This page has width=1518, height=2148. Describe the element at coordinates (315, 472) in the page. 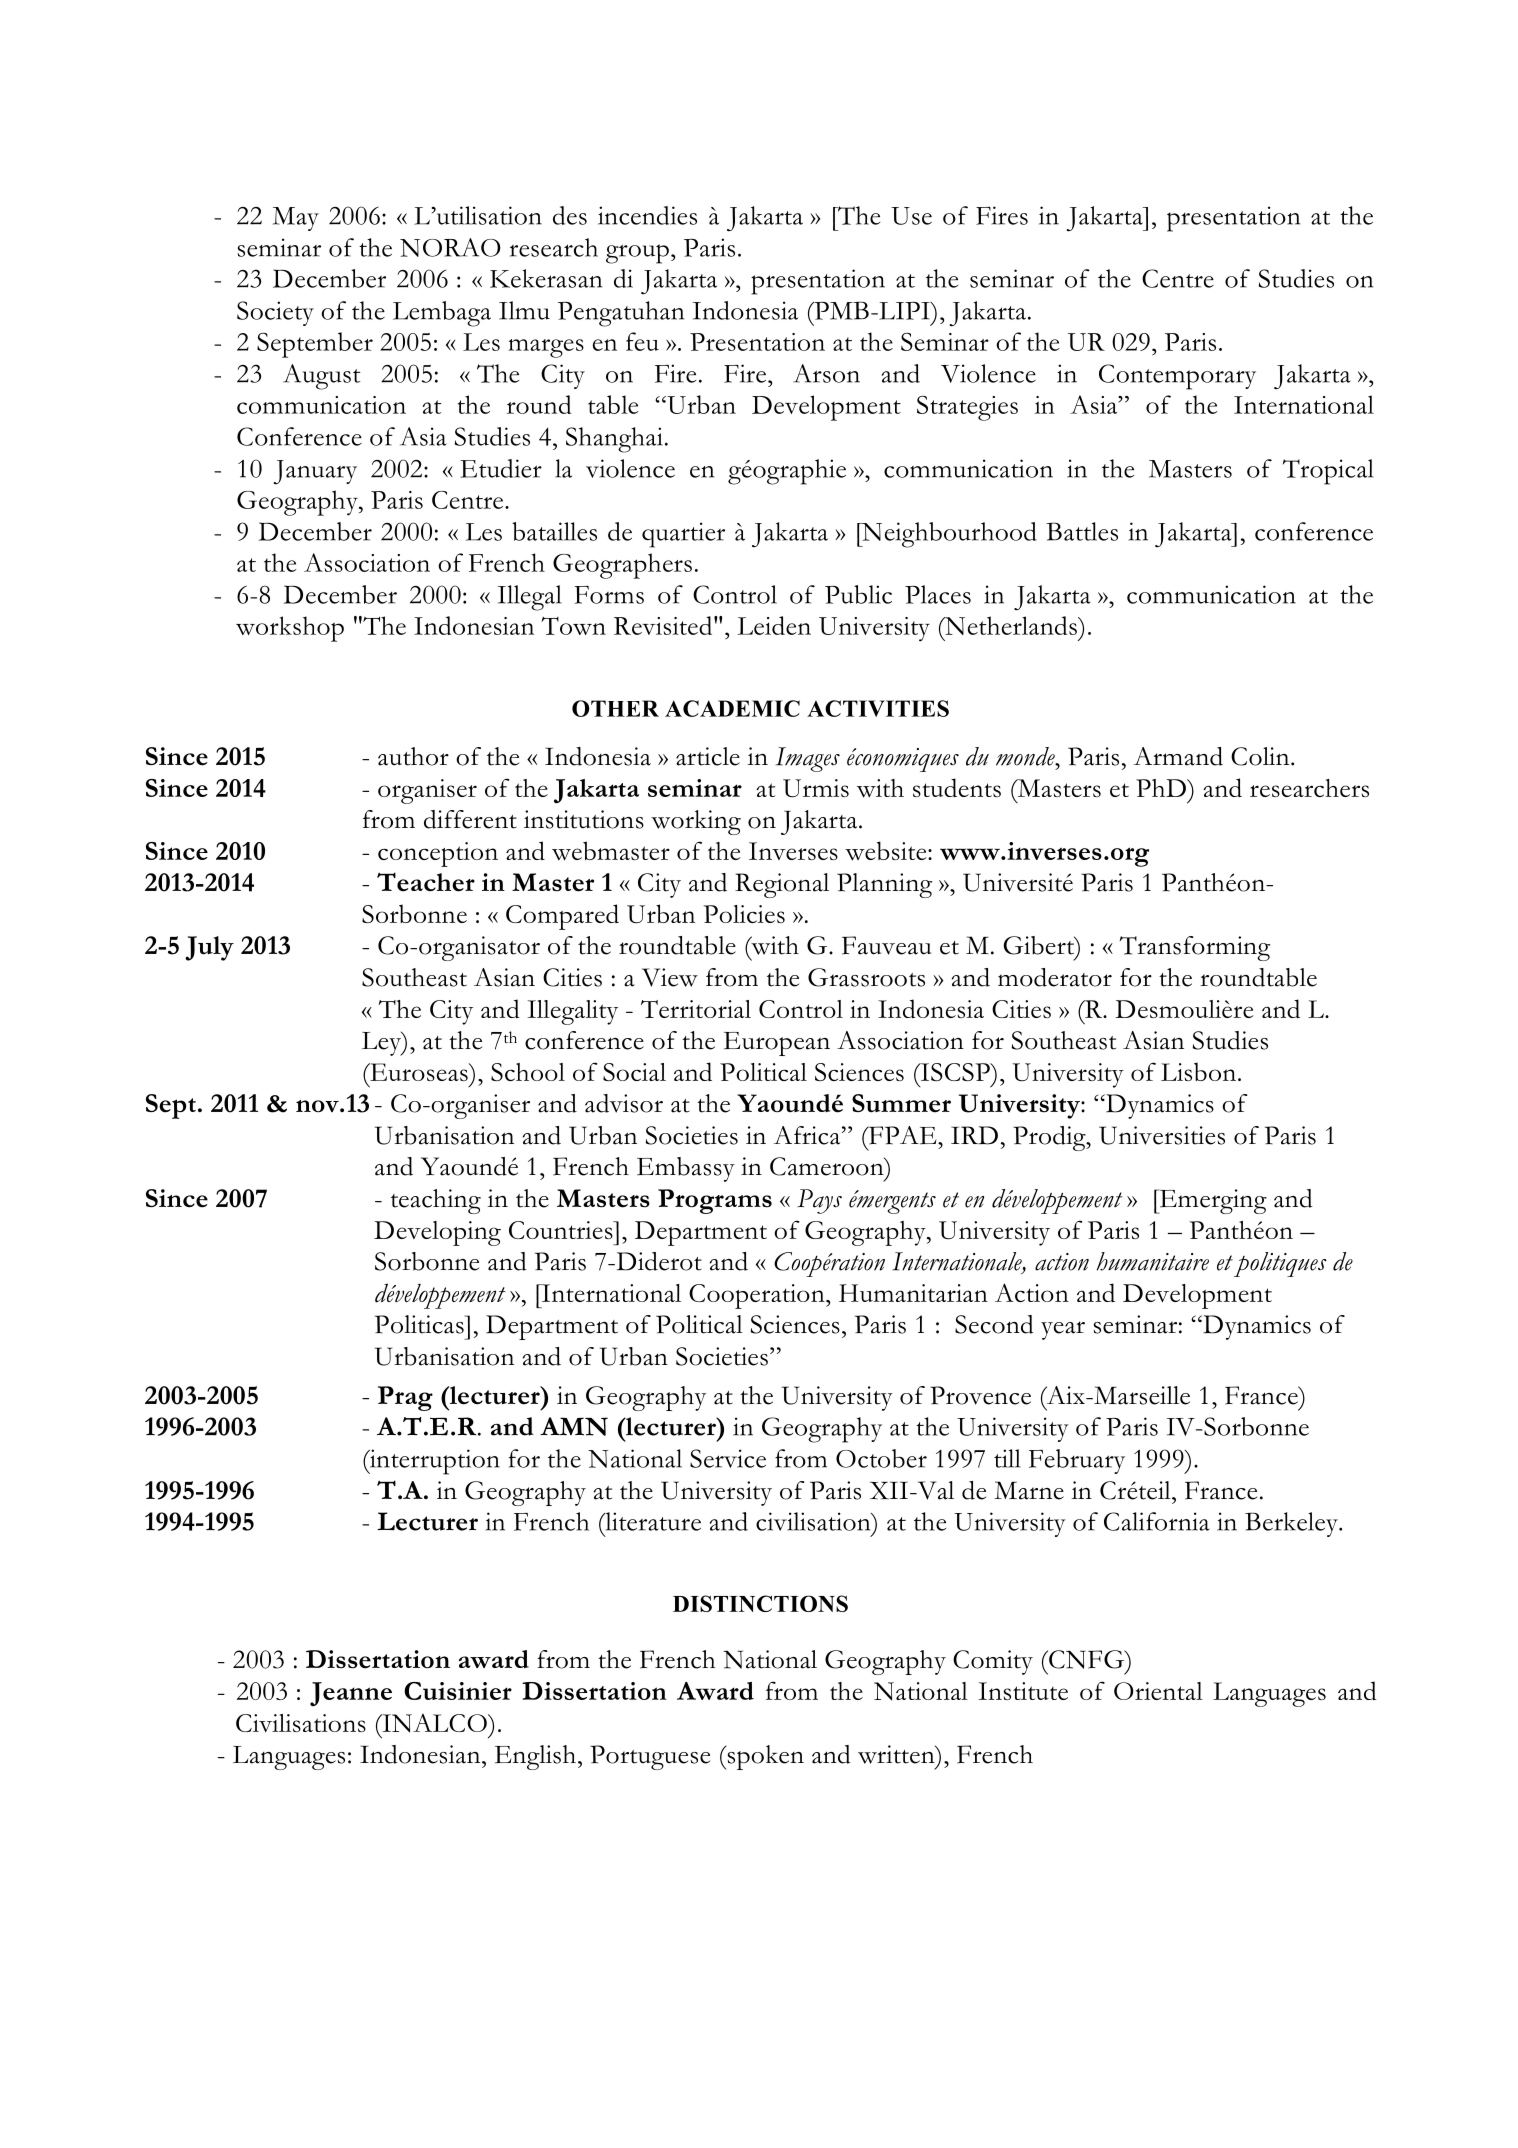

I see `January` at that location.
